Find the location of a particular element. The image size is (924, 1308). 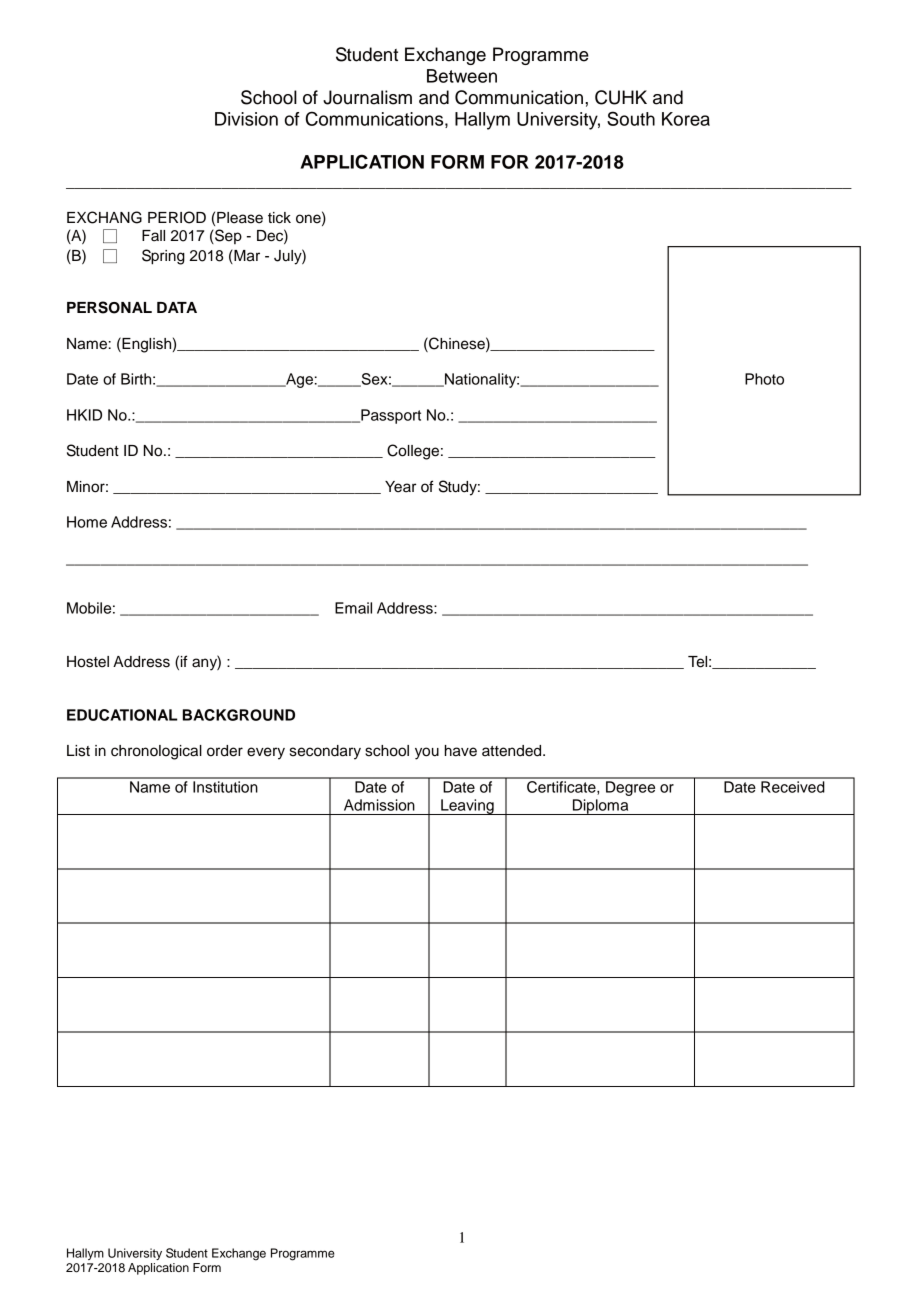

tick is located at coordinates (279, 218).
